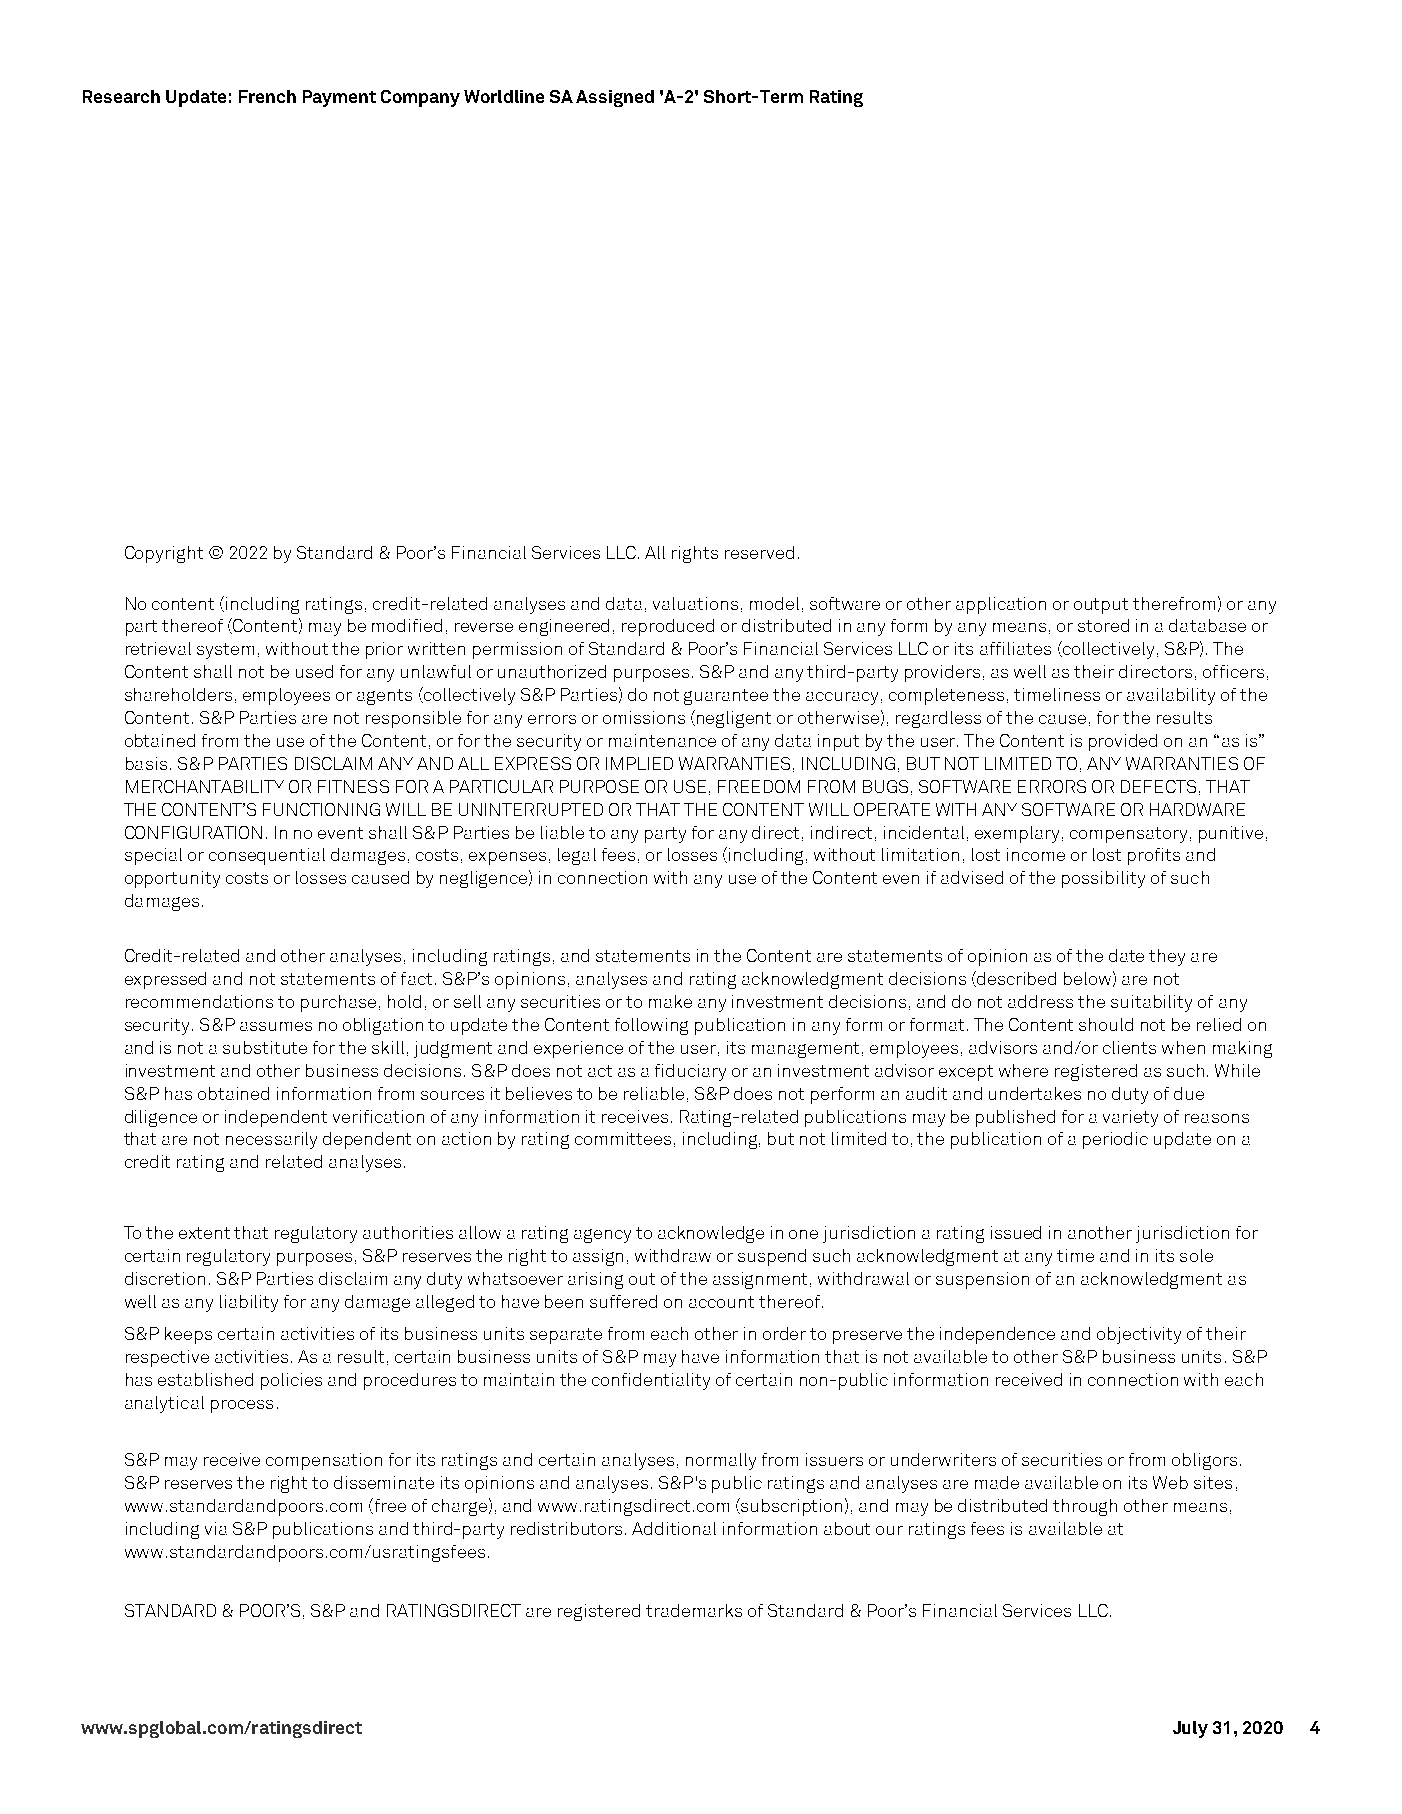  I want to click on output, so click(1101, 606).
